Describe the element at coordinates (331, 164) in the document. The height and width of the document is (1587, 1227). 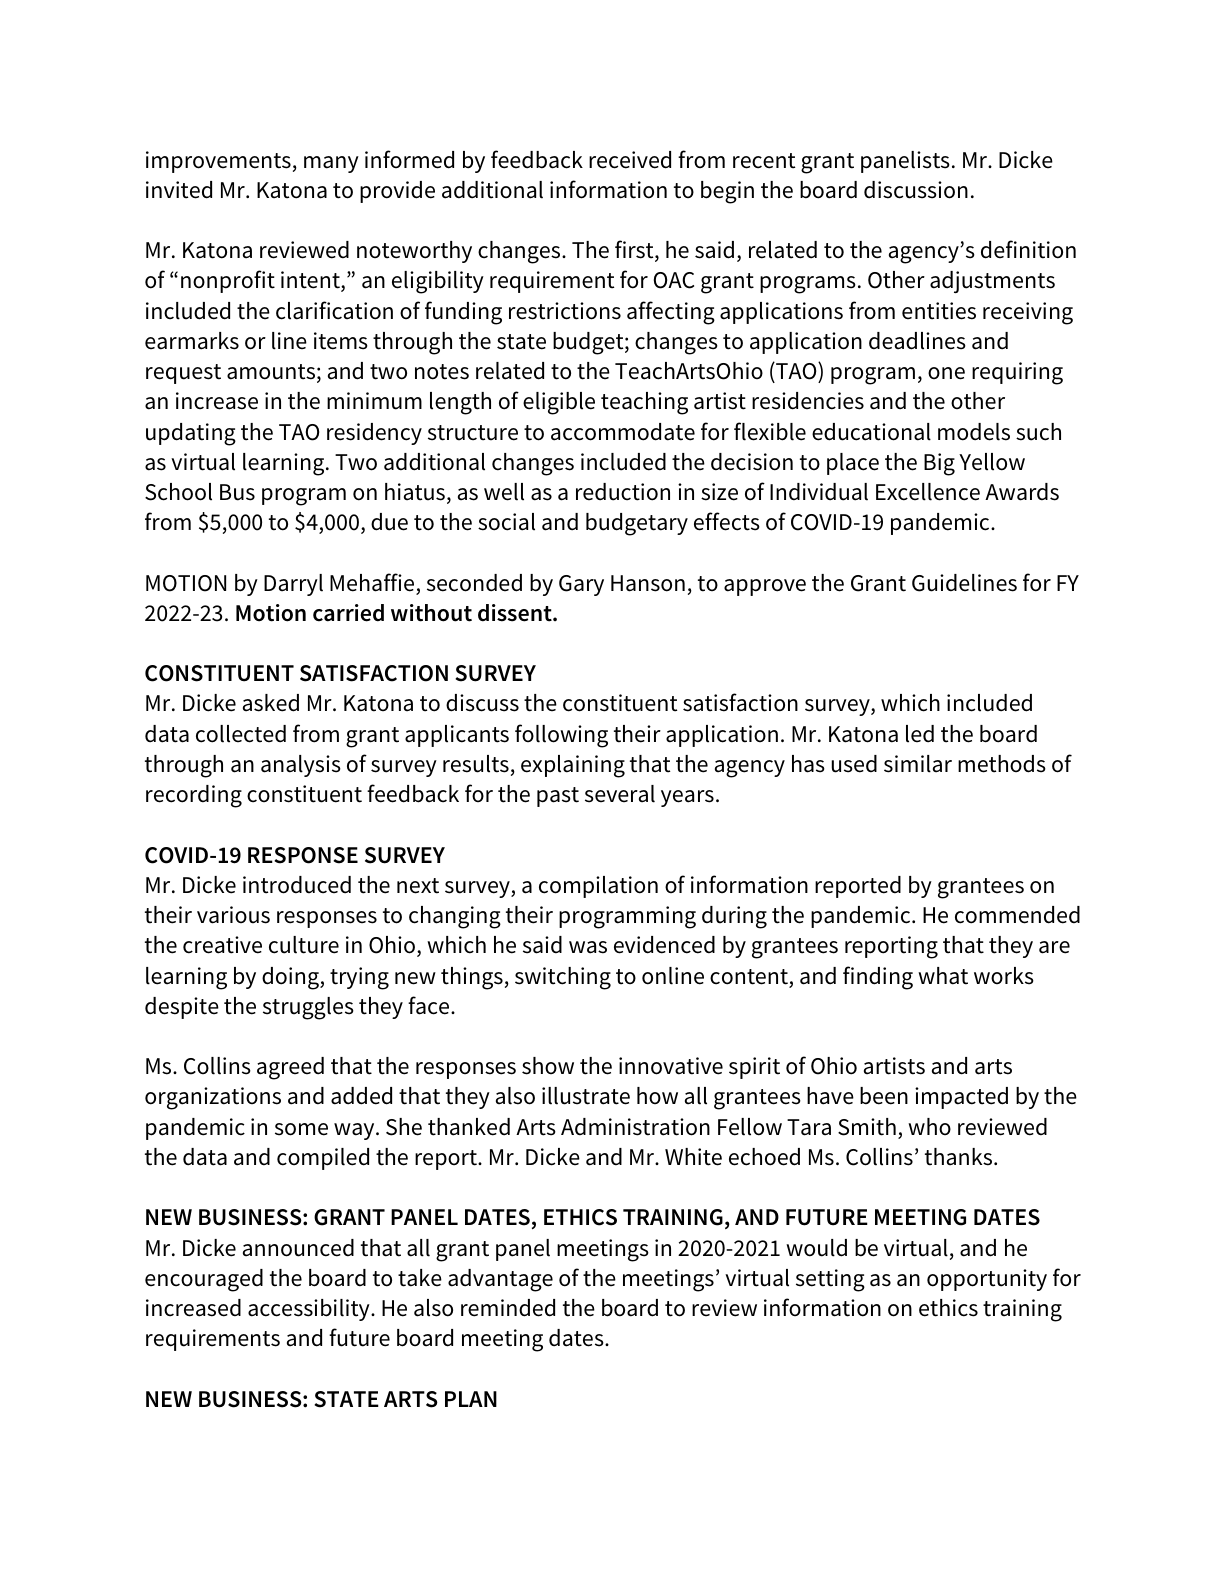
I see `many` at that location.
